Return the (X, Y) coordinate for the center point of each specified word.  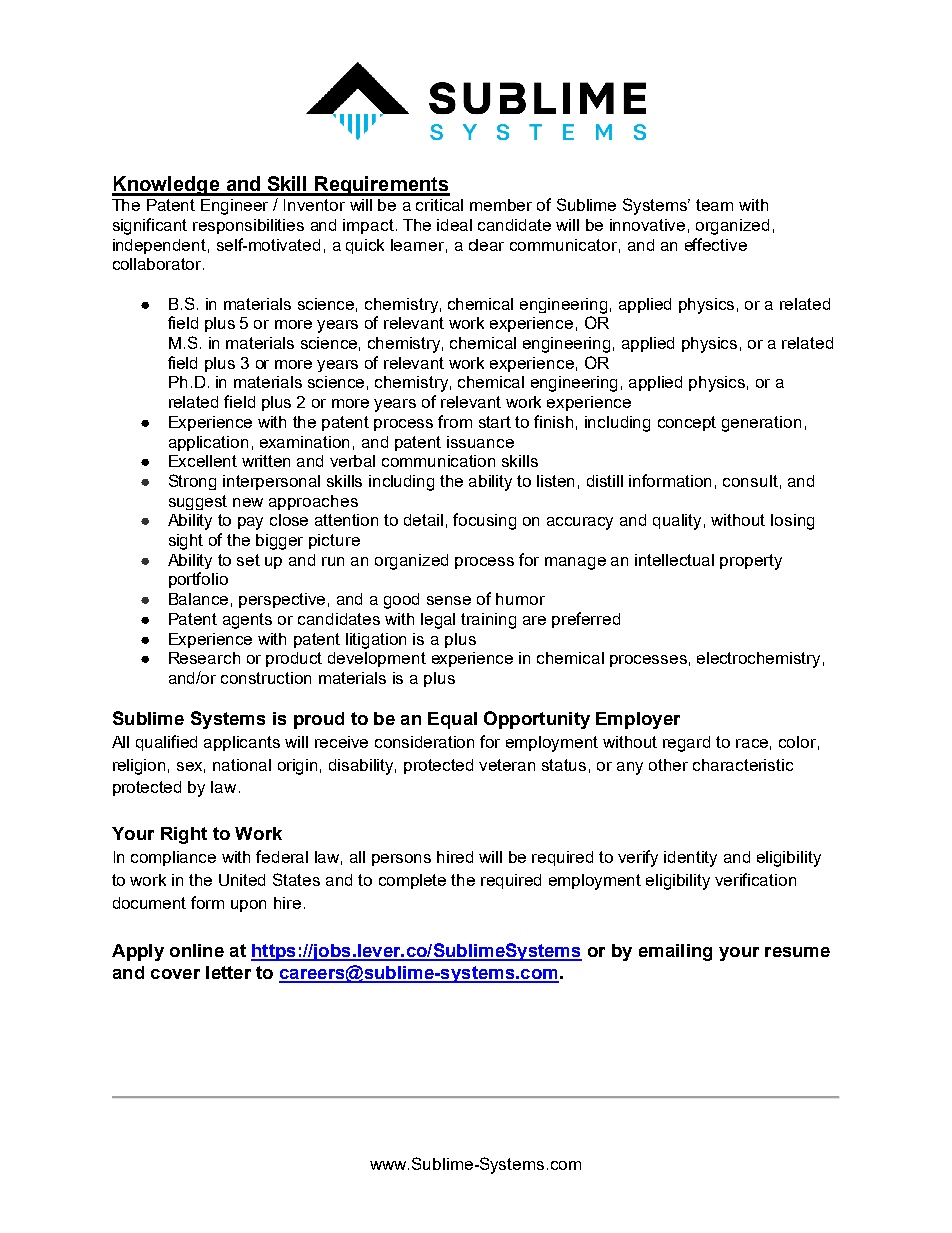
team (714, 205)
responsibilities (248, 226)
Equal (452, 720)
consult (750, 481)
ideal (454, 225)
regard (686, 744)
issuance (480, 442)
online (197, 950)
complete (412, 881)
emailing (675, 952)
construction (266, 678)
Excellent (203, 461)
